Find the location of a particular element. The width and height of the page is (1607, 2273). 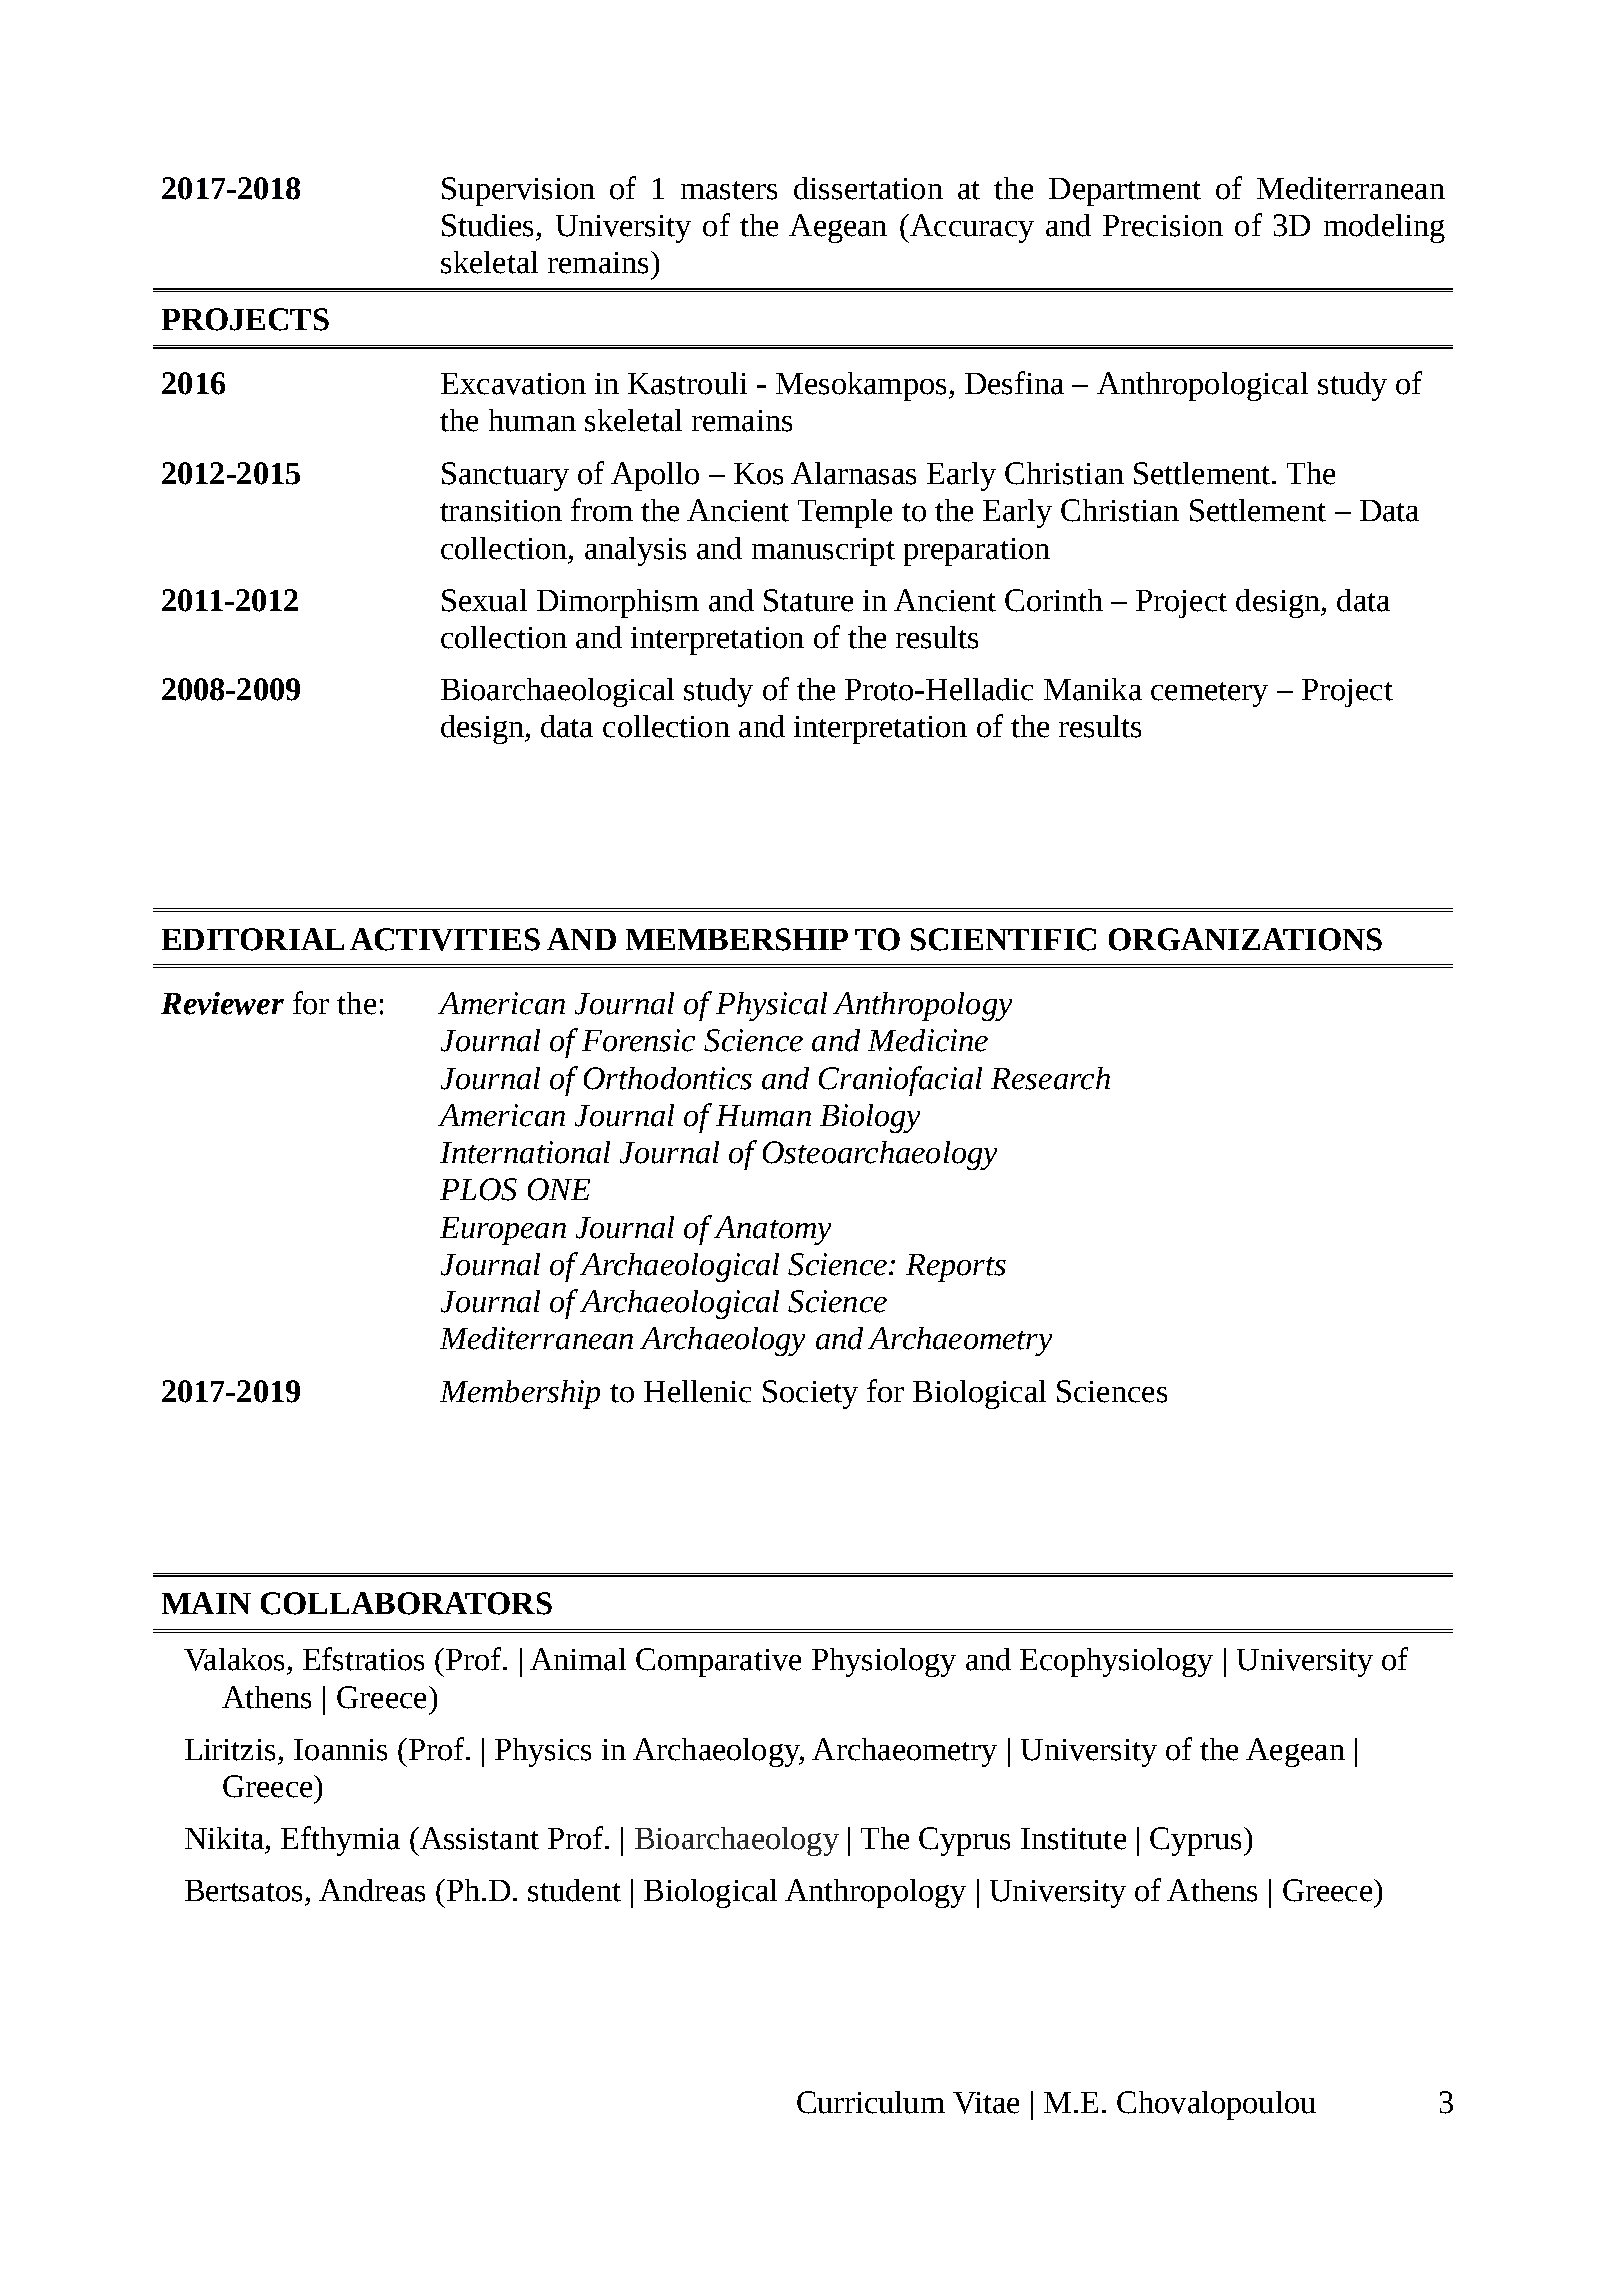

Sexual is located at coordinates (484, 600).
